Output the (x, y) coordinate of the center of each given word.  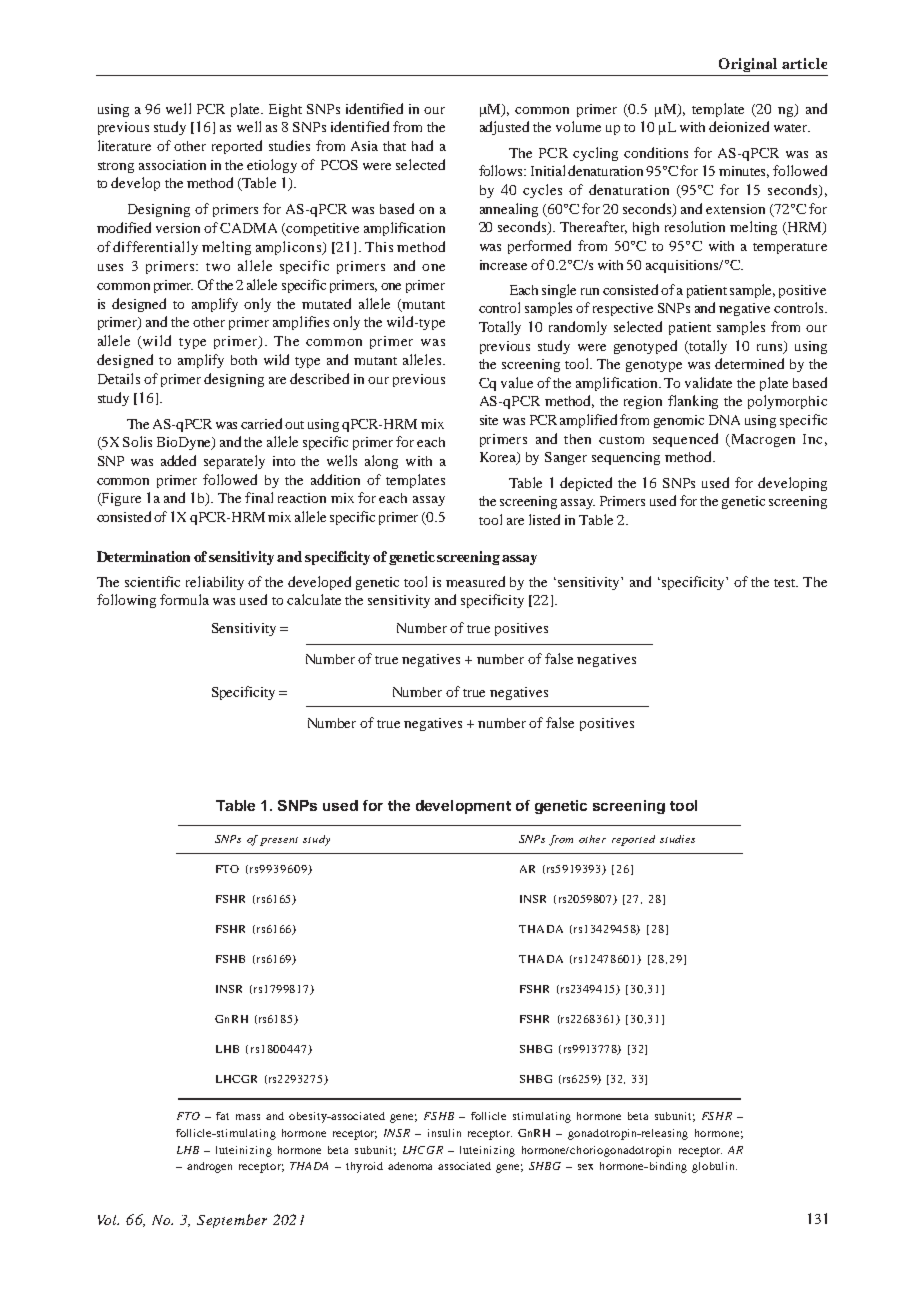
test (786, 583)
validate (708, 382)
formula (184, 599)
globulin (714, 1167)
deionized (739, 126)
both (244, 360)
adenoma (410, 1166)
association (172, 165)
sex (585, 1167)
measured (475, 581)
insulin (444, 1133)
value (517, 382)
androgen (209, 1167)
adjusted (504, 128)
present (279, 841)
